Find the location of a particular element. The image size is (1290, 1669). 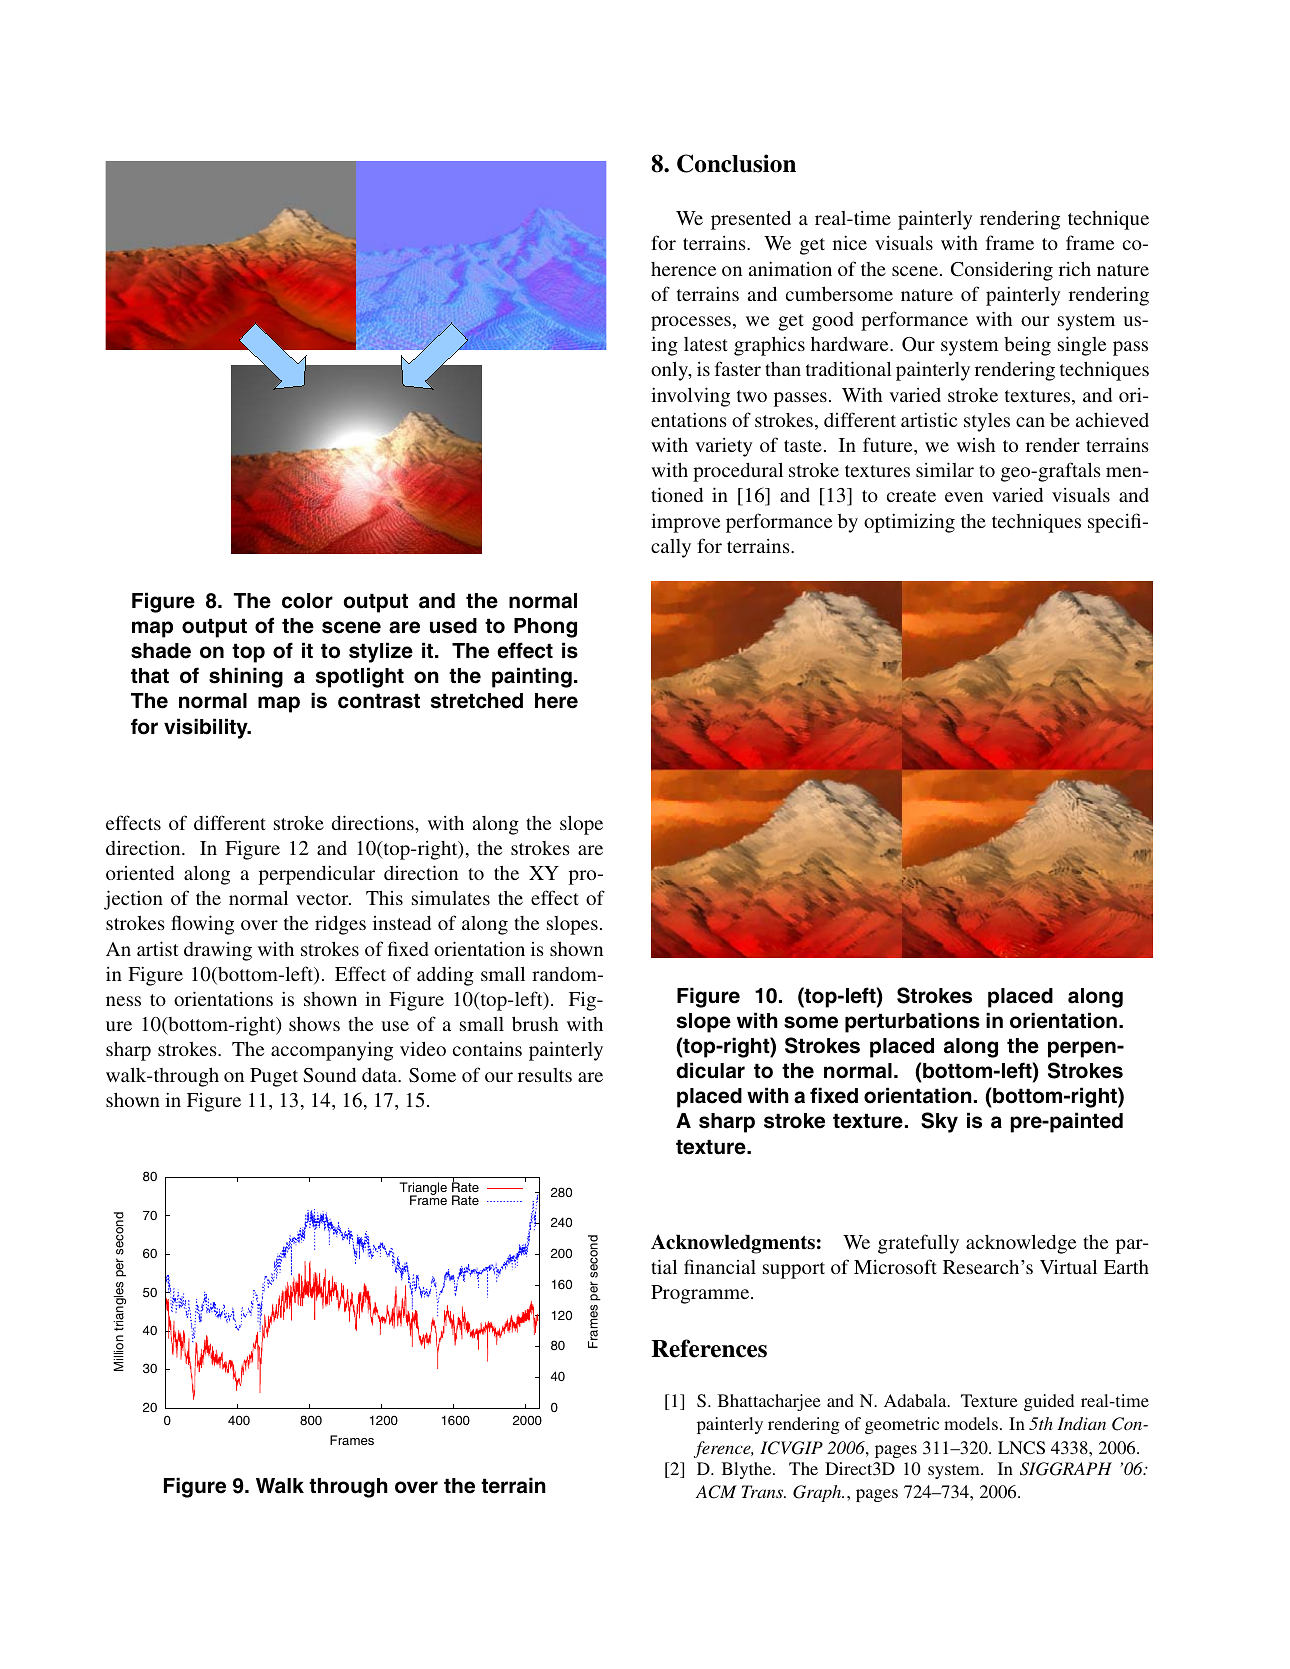

Considering is located at coordinates (1002, 271).
